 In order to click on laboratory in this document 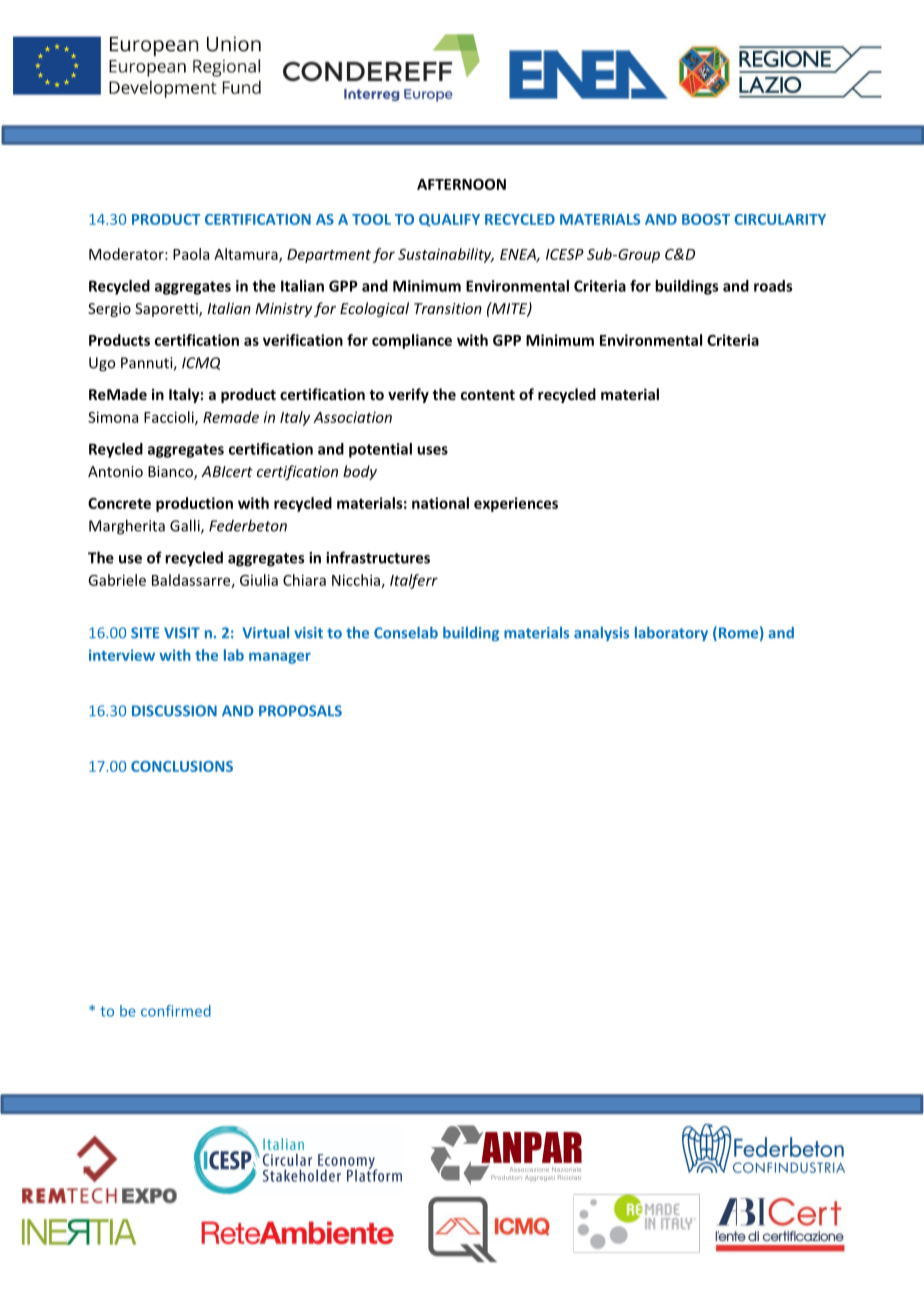, I will do `click(671, 634)`.
